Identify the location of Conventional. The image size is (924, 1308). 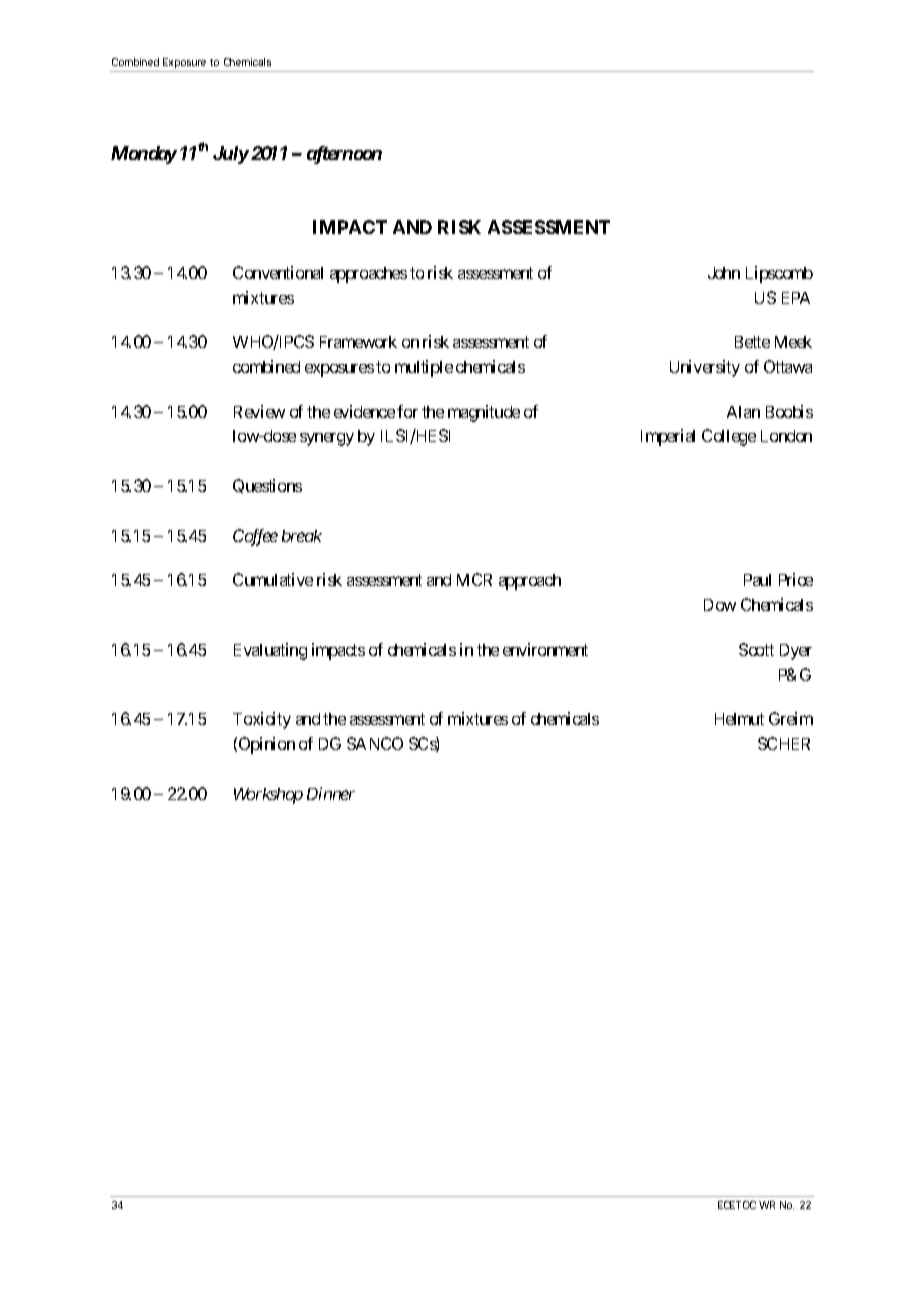
(278, 272).
